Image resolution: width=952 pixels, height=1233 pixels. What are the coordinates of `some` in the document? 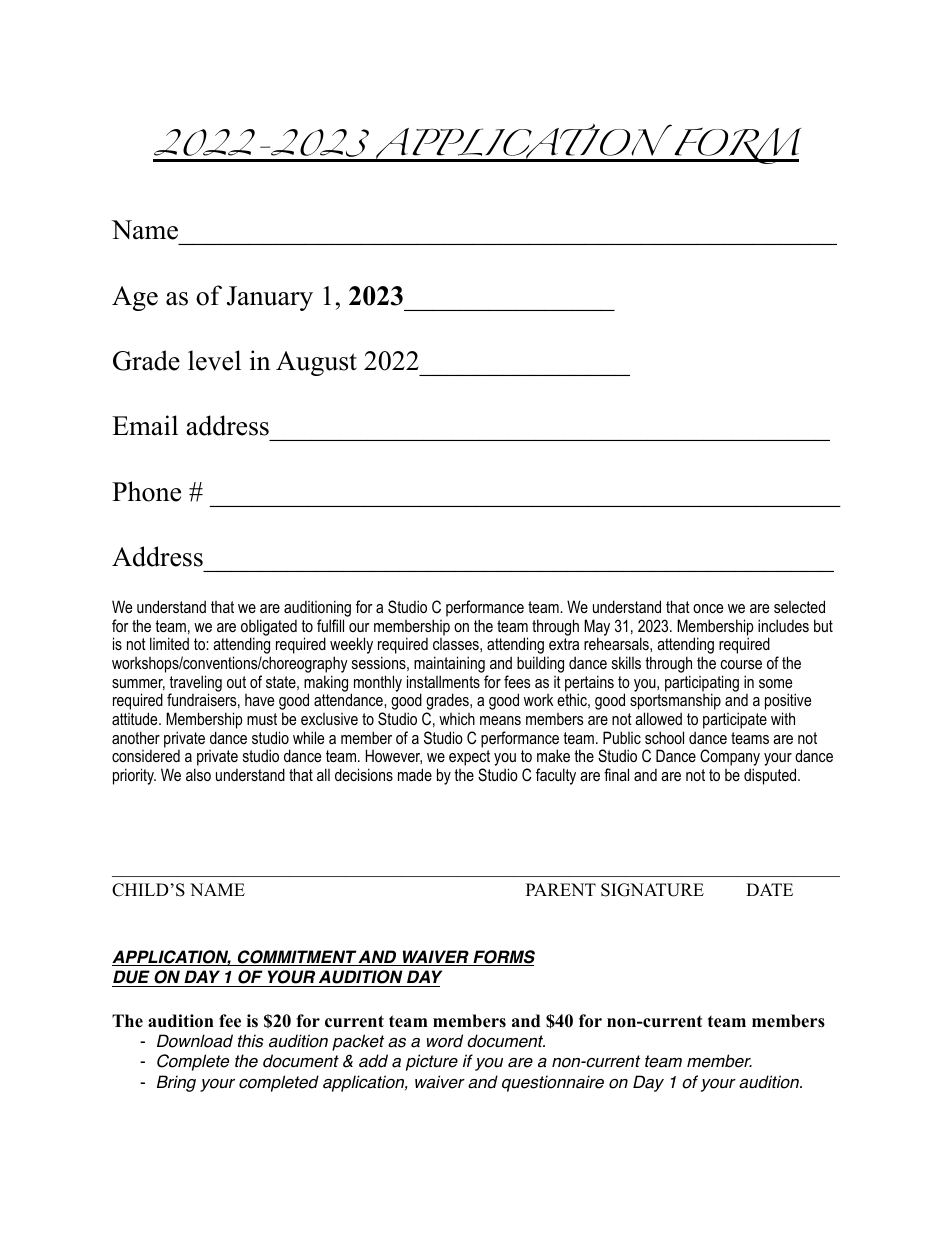 It's located at (775, 683).
